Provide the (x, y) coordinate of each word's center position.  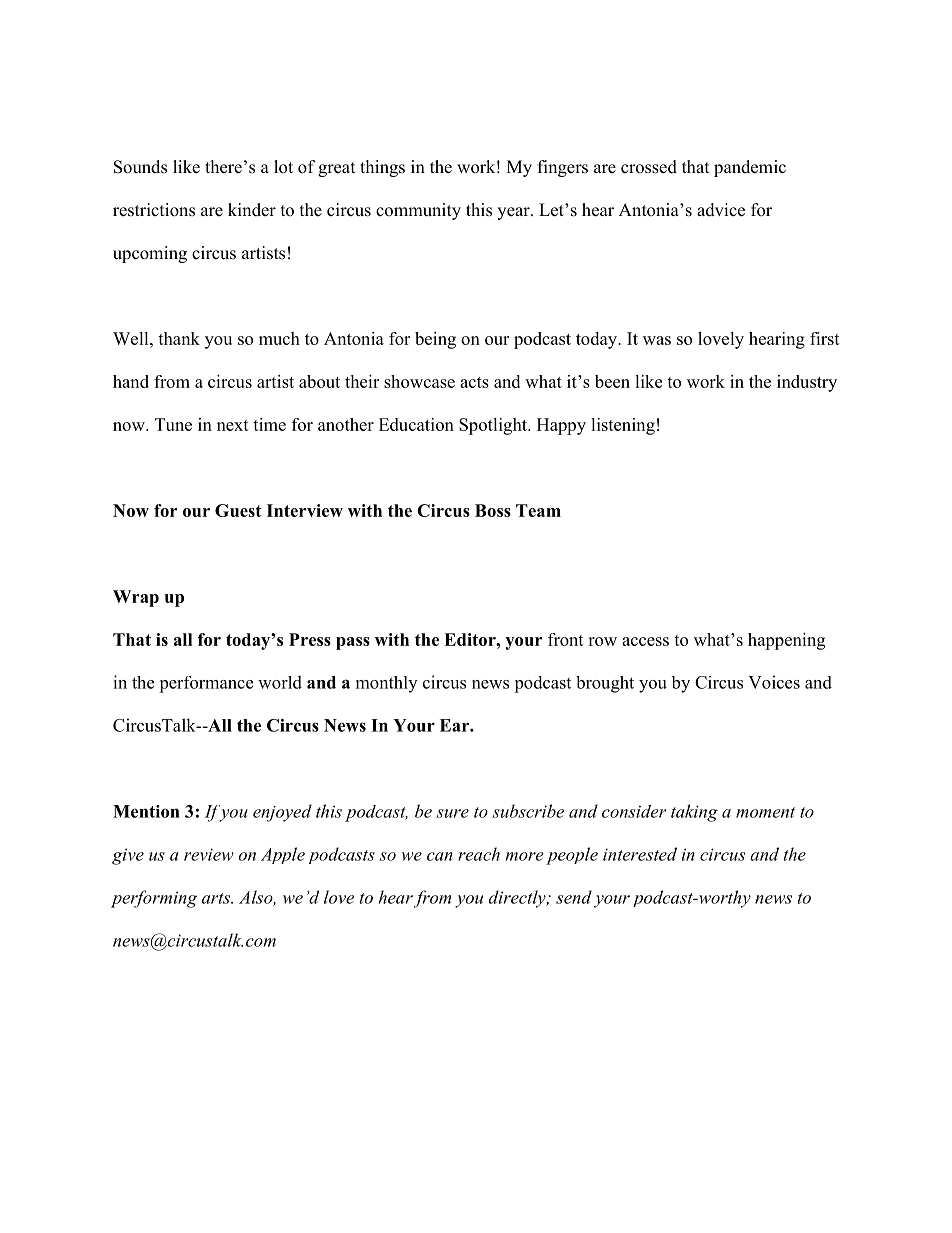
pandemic (750, 168)
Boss (493, 510)
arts (217, 898)
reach (479, 854)
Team (538, 510)
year (514, 213)
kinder (252, 210)
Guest (238, 510)
